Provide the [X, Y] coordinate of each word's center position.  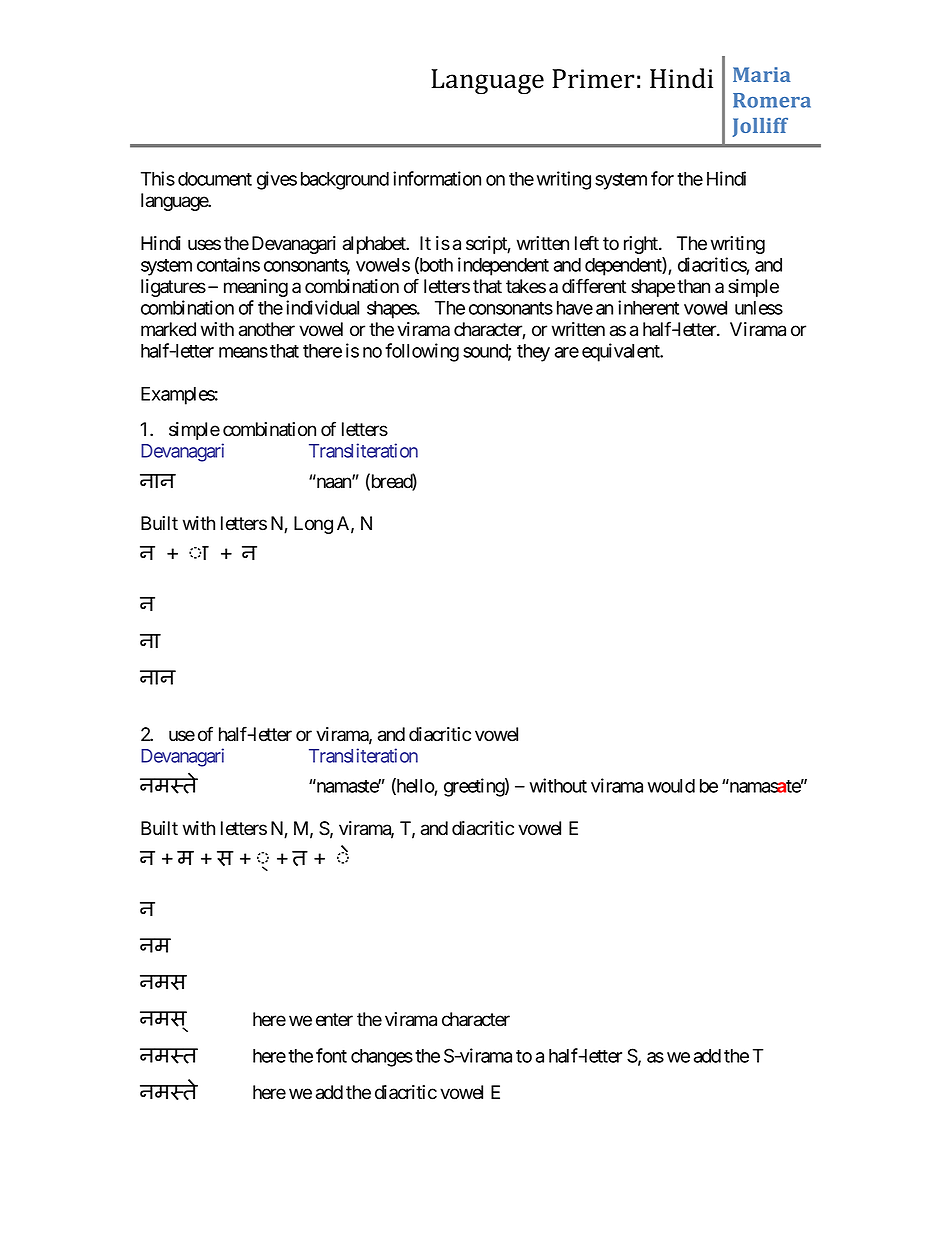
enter [334, 1020]
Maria [762, 74]
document [215, 179]
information [437, 178]
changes [382, 1058]
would [671, 786]
